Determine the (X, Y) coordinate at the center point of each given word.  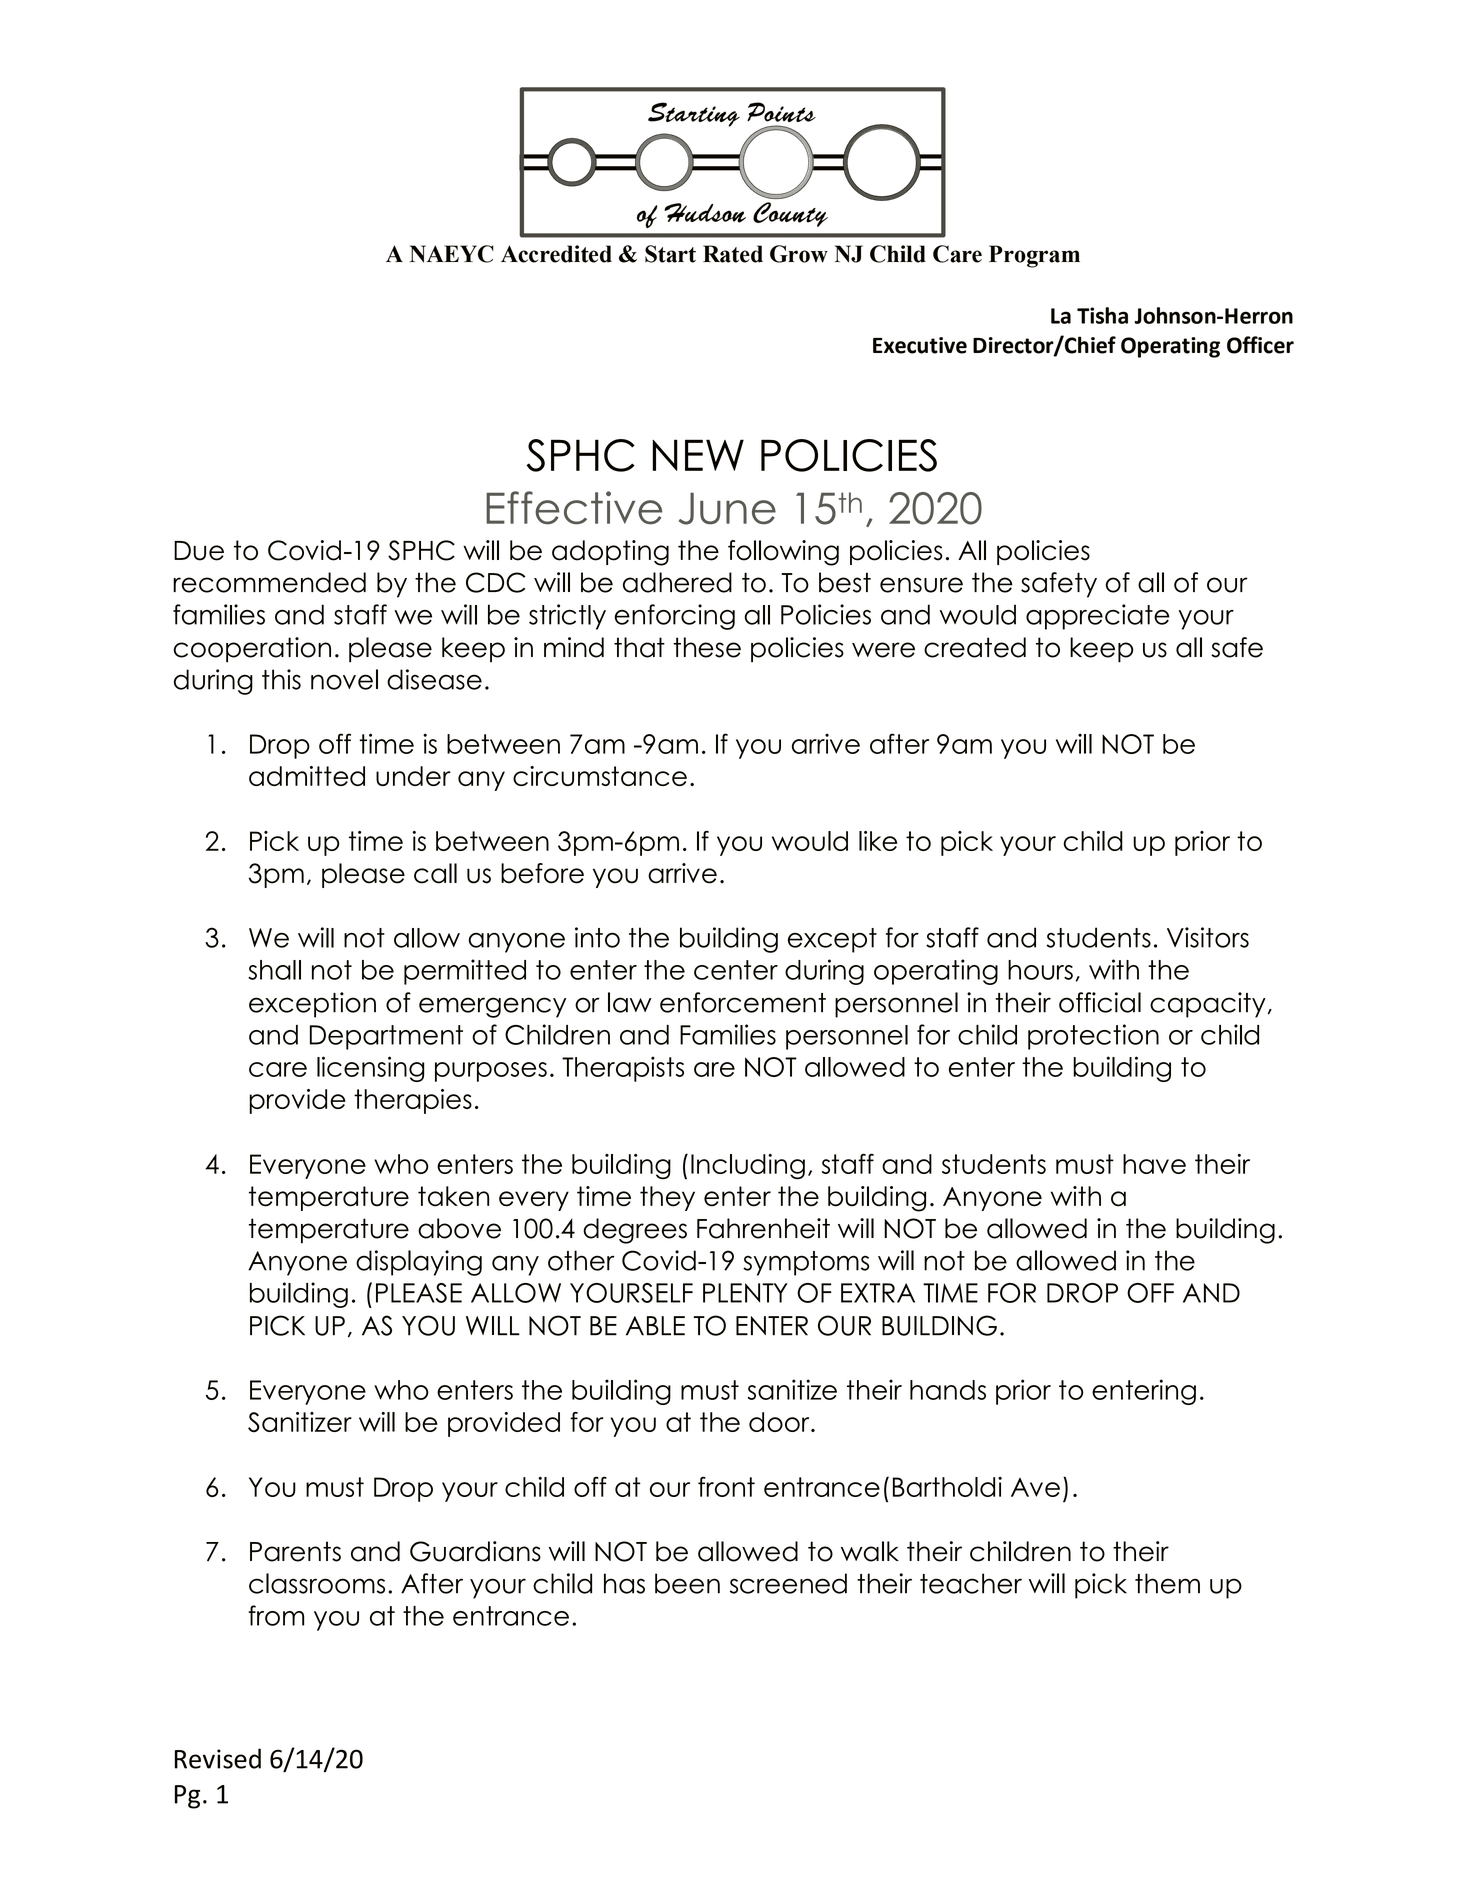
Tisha (1102, 315)
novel (344, 679)
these (707, 647)
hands (948, 1390)
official (1100, 1002)
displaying (419, 1263)
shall (274, 970)
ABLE (655, 1326)
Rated (733, 254)
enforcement (743, 1002)
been (687, 1583)
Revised (218, 1758)
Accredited (556, 254)
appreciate (1098, 617)
